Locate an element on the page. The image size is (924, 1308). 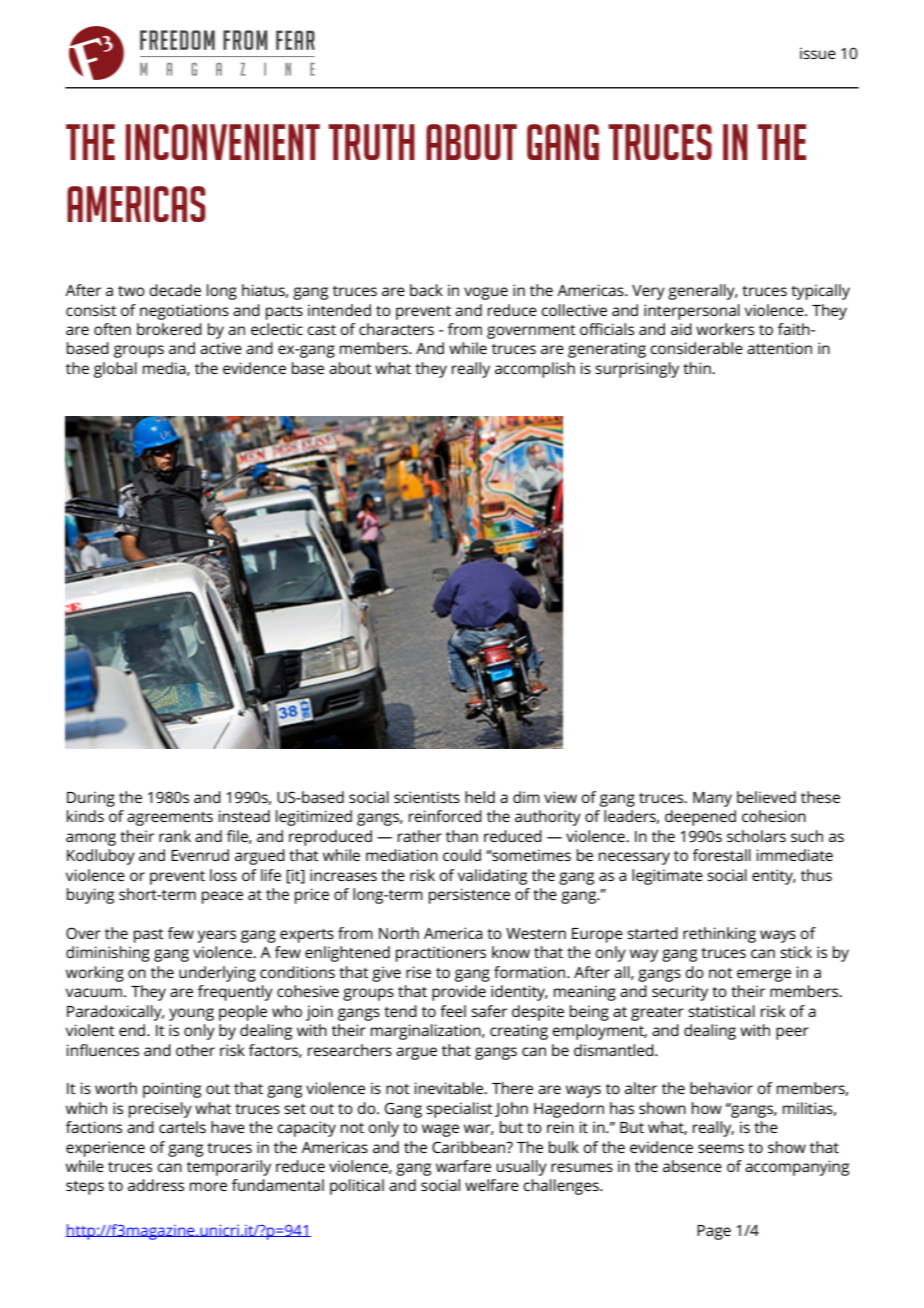
During is located at coordinates (91, 799).
